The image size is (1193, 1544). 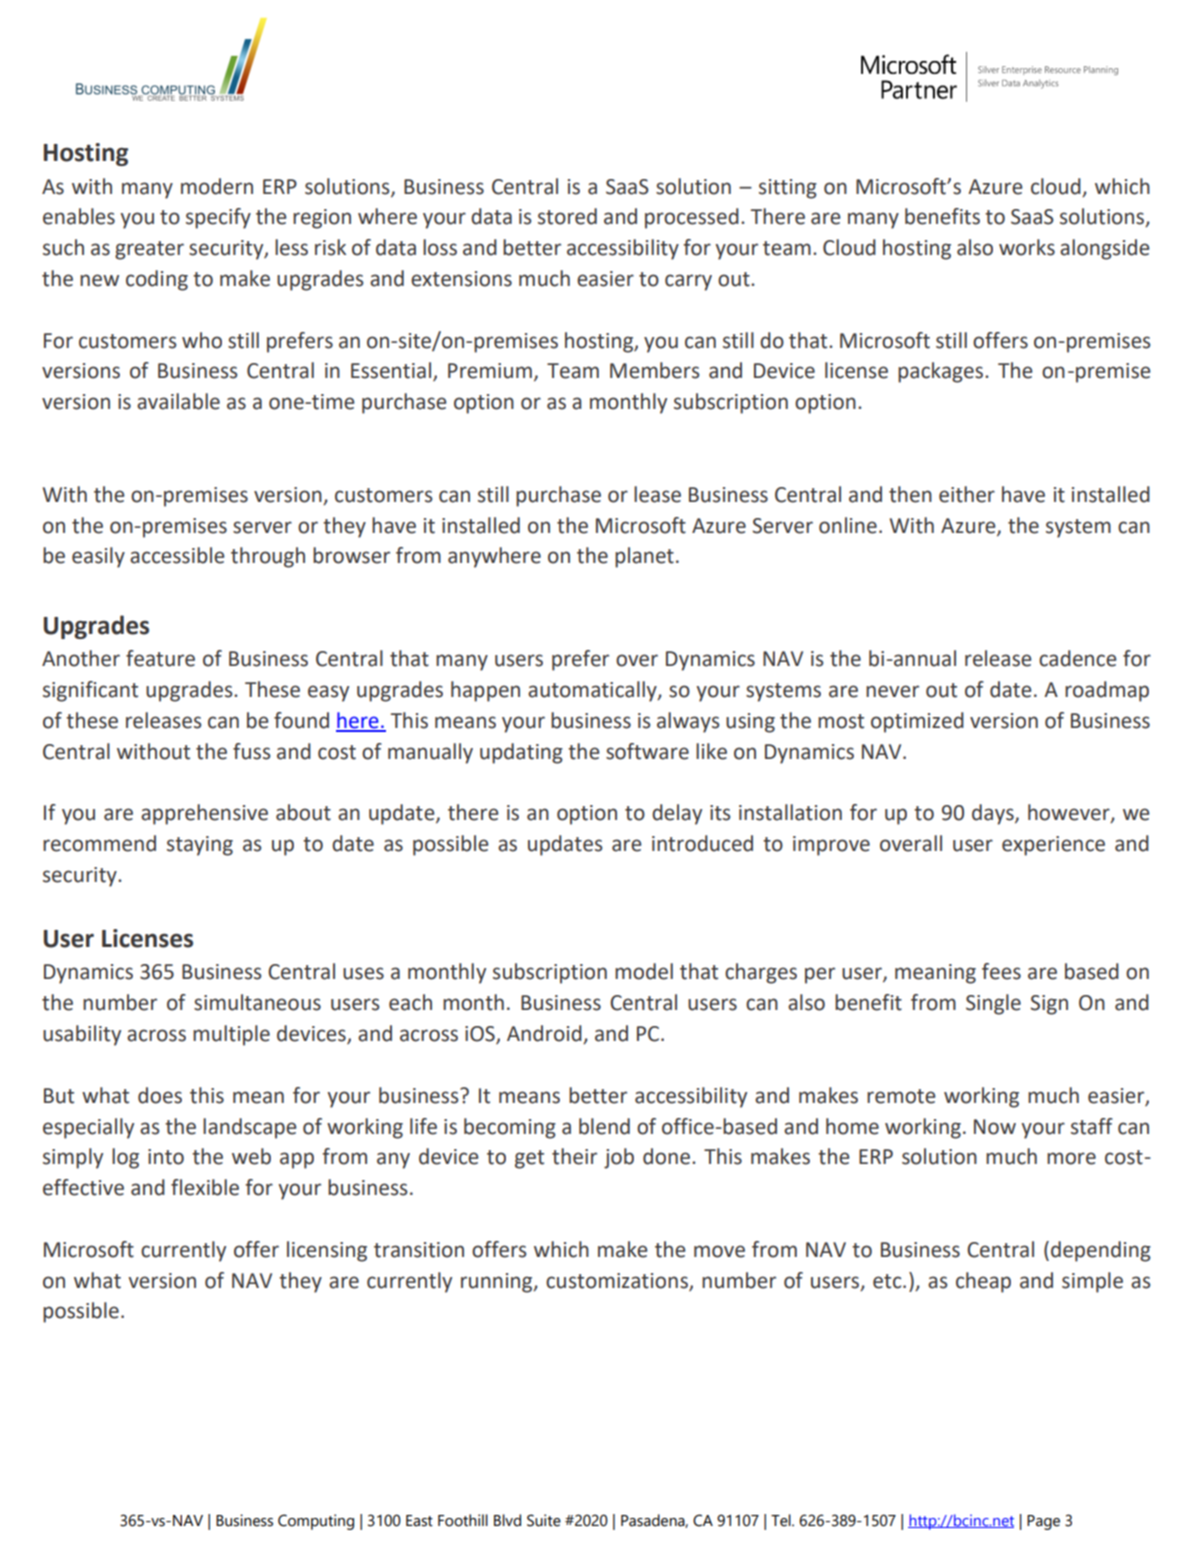 What do you see at coordinates (994, 814) in the screenshot?
I see `days` at bounding box center [994, 814].
